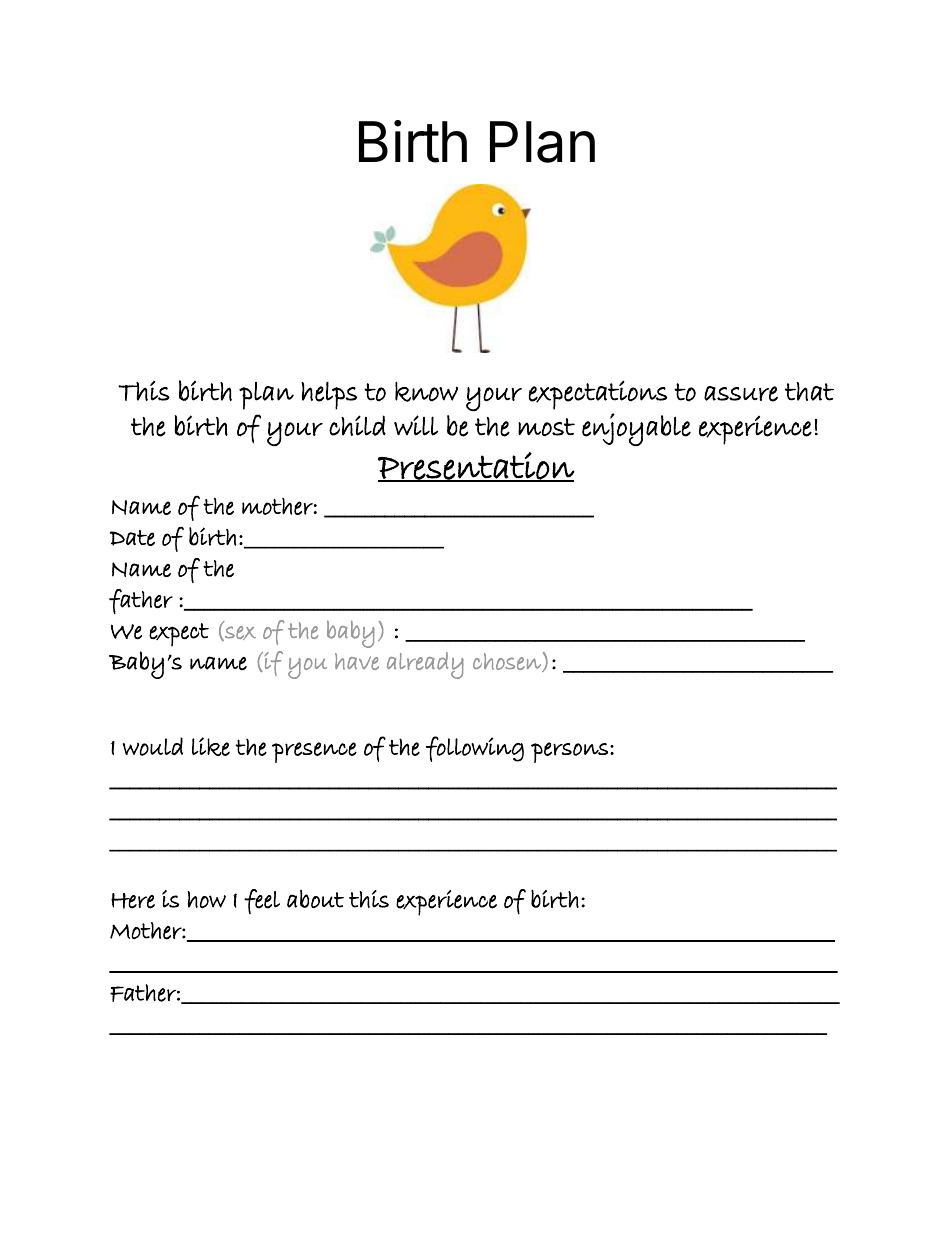 The height and width of the page is (1233, 952). Describe the element at coordinates (329, 396) in the page. I see `helps` at that location.
